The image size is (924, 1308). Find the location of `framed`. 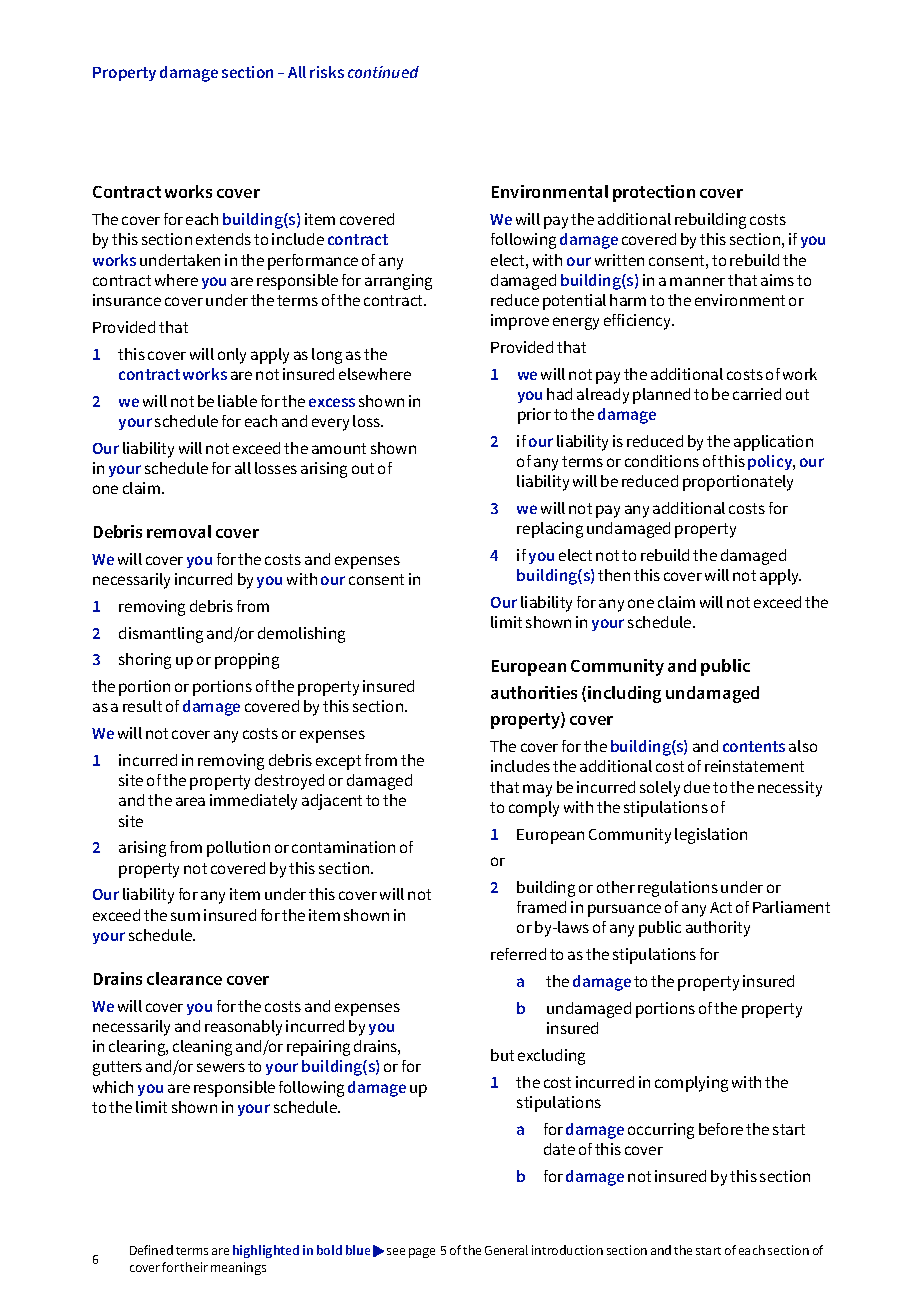

framed is located at coordinates (541, 907).
